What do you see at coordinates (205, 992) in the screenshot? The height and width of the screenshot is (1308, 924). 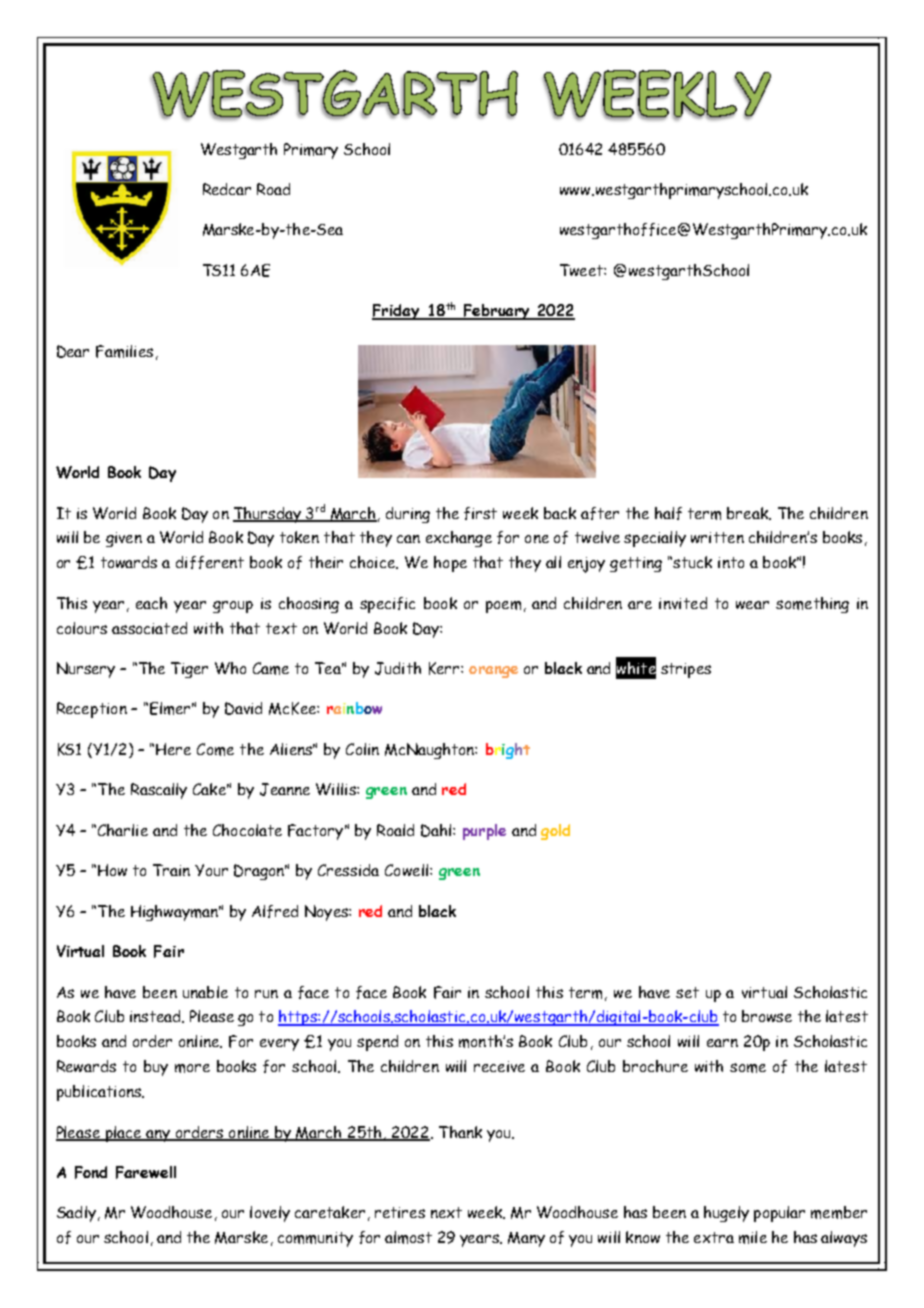 I see `unable` at bounding box center [205, 992].
